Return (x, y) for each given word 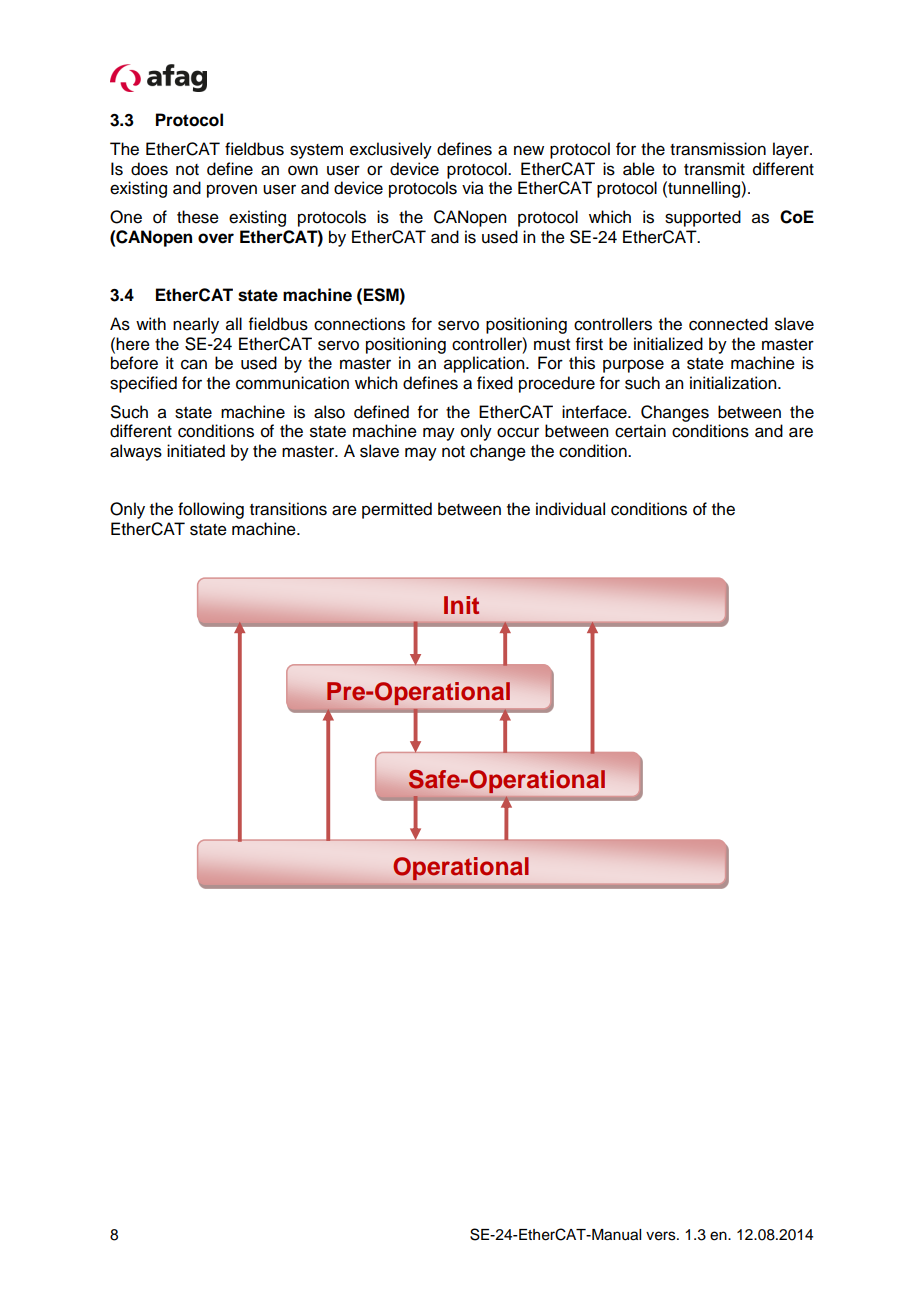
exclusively (391, 150)
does (149, 169)
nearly (196, 325)
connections (359, 324)
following (211, 510)
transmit (714, 169)
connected (728, 324)
